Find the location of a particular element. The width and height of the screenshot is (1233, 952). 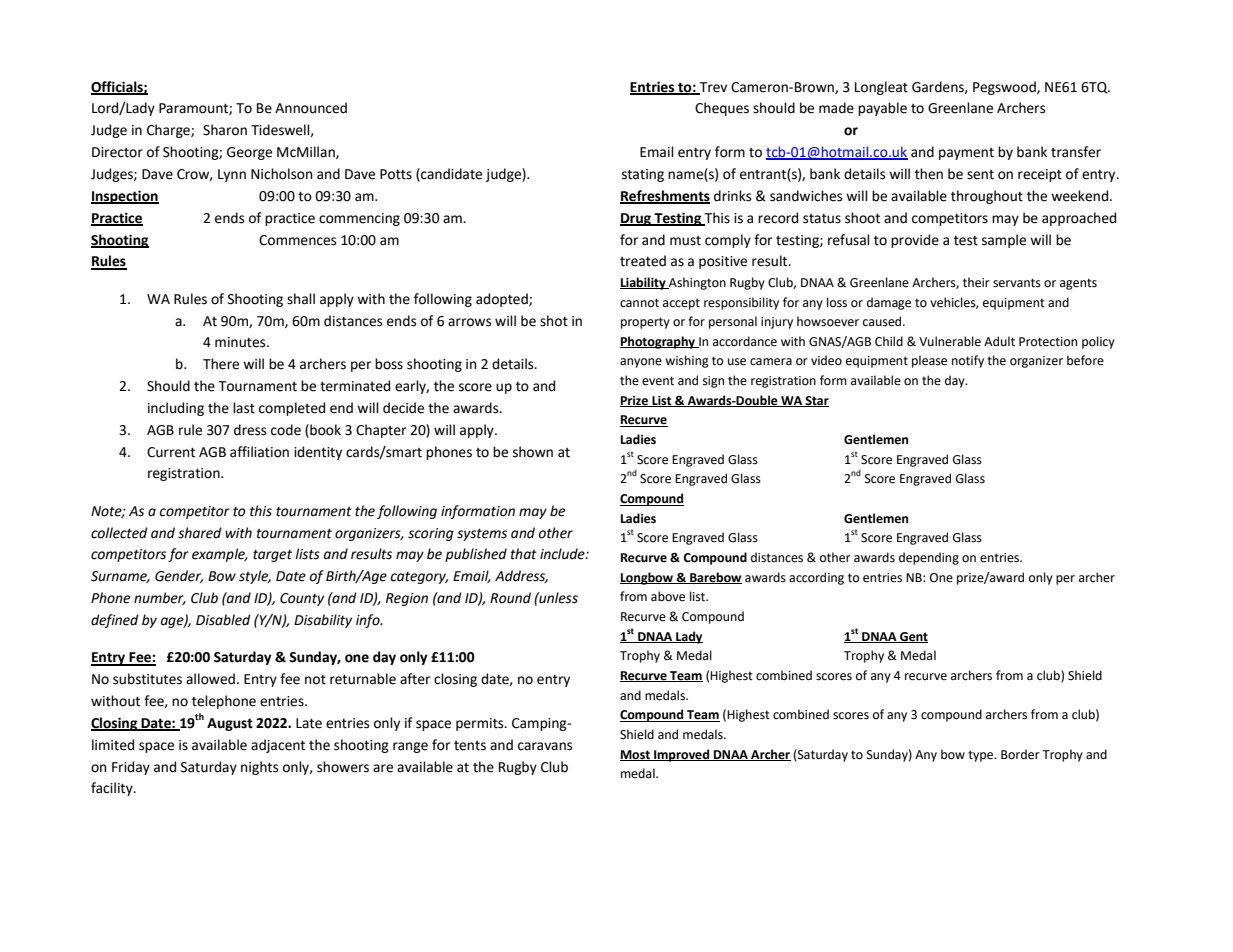

target is located at coordinates (272, 556).
